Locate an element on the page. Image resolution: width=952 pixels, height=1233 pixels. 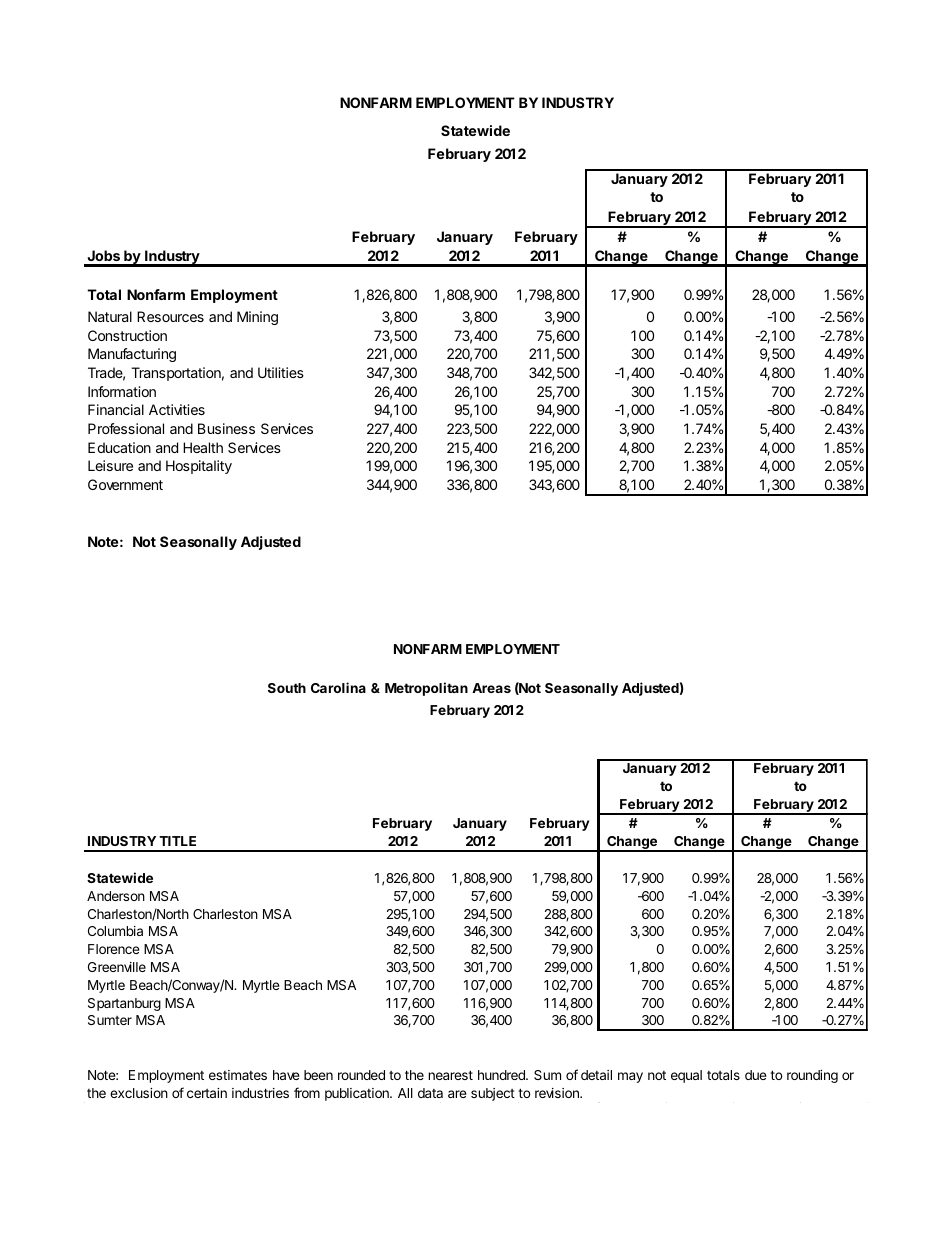
Areas is located at coordinates (491, 688).
